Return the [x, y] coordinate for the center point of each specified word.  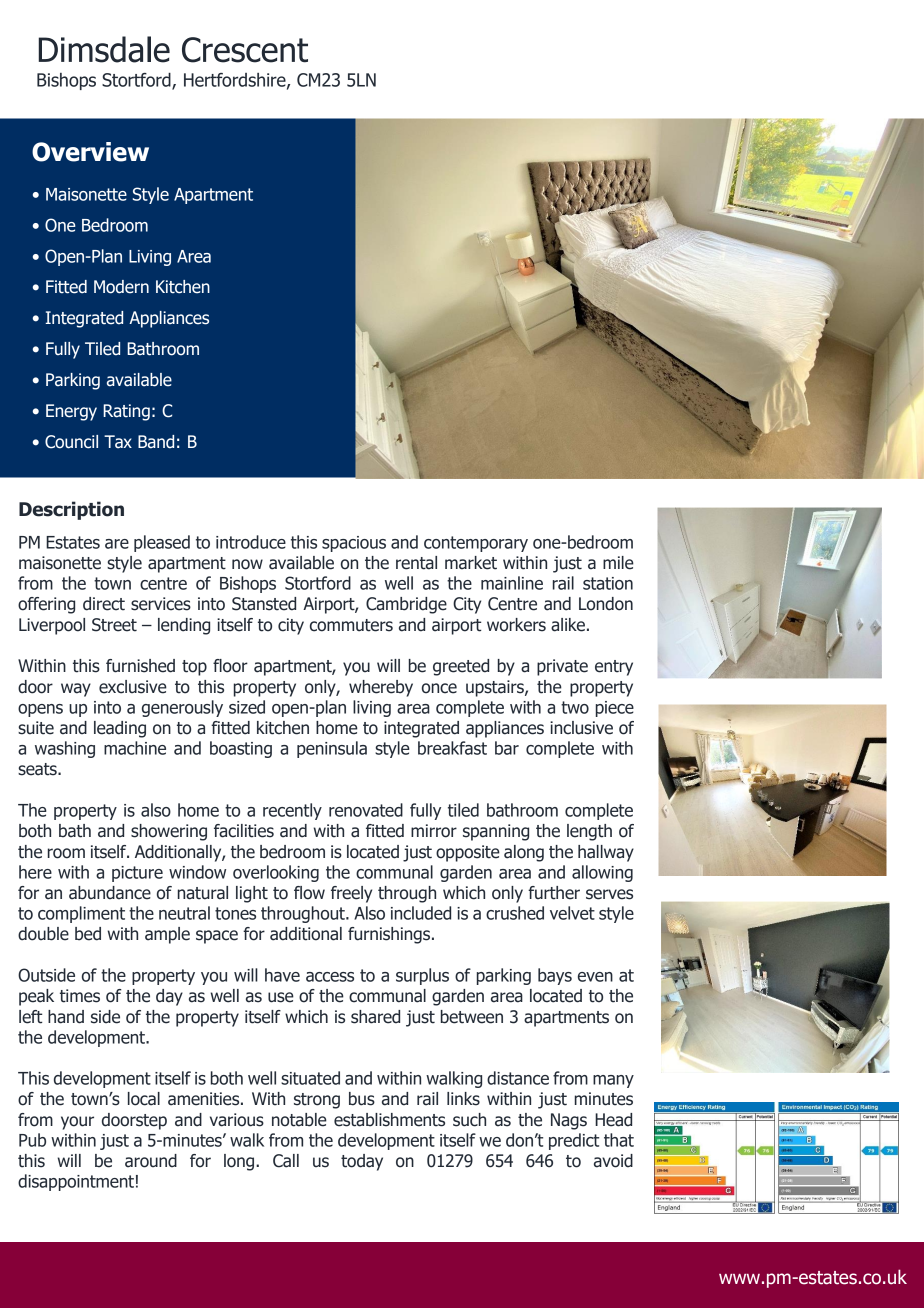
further [554, 893]
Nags [569, 1121]
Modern [121, 287]
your [77, 1123]
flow [309, 893]
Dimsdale [104, 49]
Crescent [245, 50]
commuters [351, 625]
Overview [90, 152]
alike [568, 625]
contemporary [476, 544]
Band [156, 442]
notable [299, 1120]
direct [104, 604]
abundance [110, 893]
